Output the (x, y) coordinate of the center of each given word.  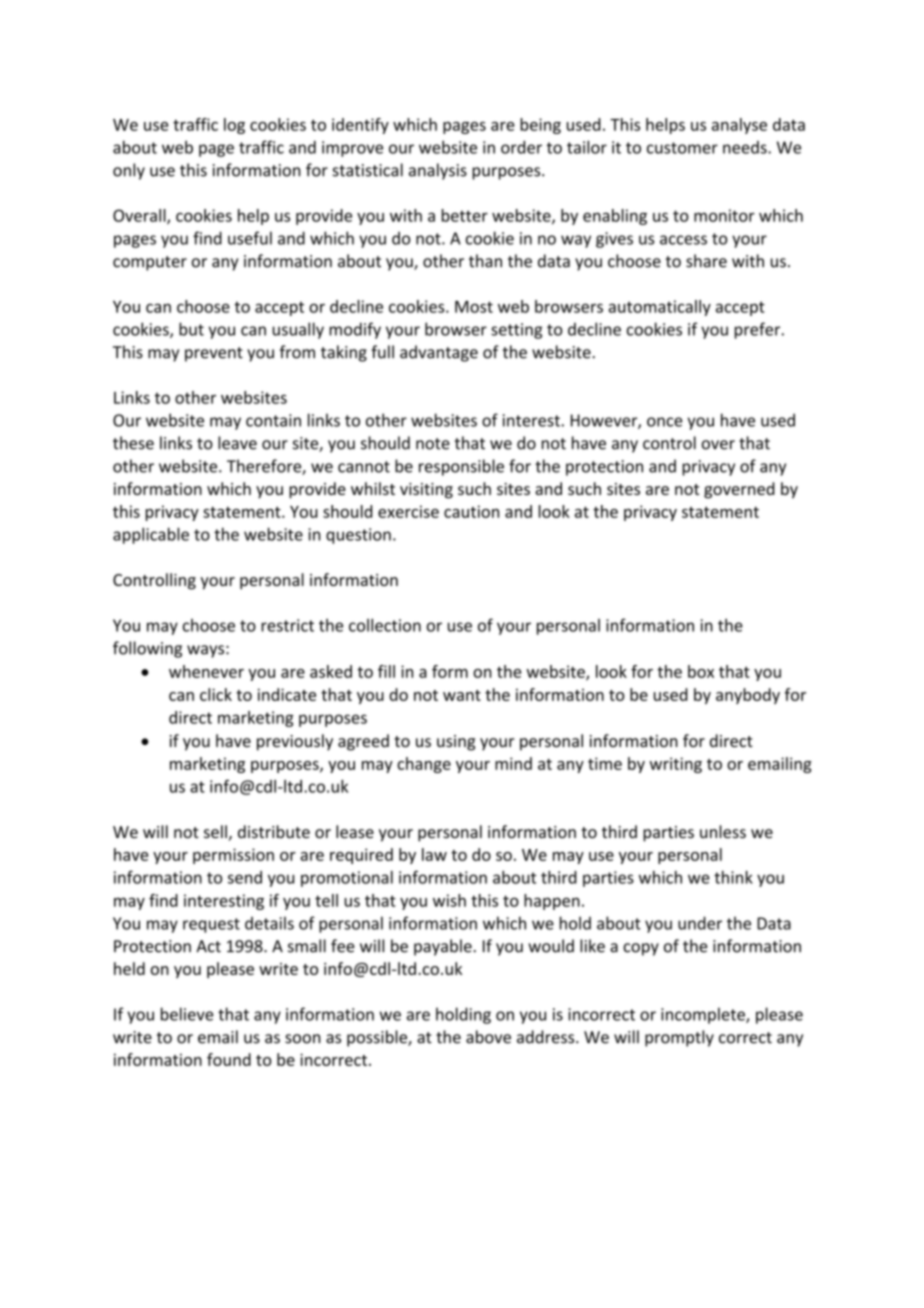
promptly (679, 1038)
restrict (287, 625)
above (488, 1037)
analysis (438, 171)
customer (682, 148)
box (701, 671)
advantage (439, 353)
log (234, 126)
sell (215, 831)
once (664, 422)
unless (723, 831)
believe (187, 1014)
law (434, 854)
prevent (214, 354)
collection (385, 625)
